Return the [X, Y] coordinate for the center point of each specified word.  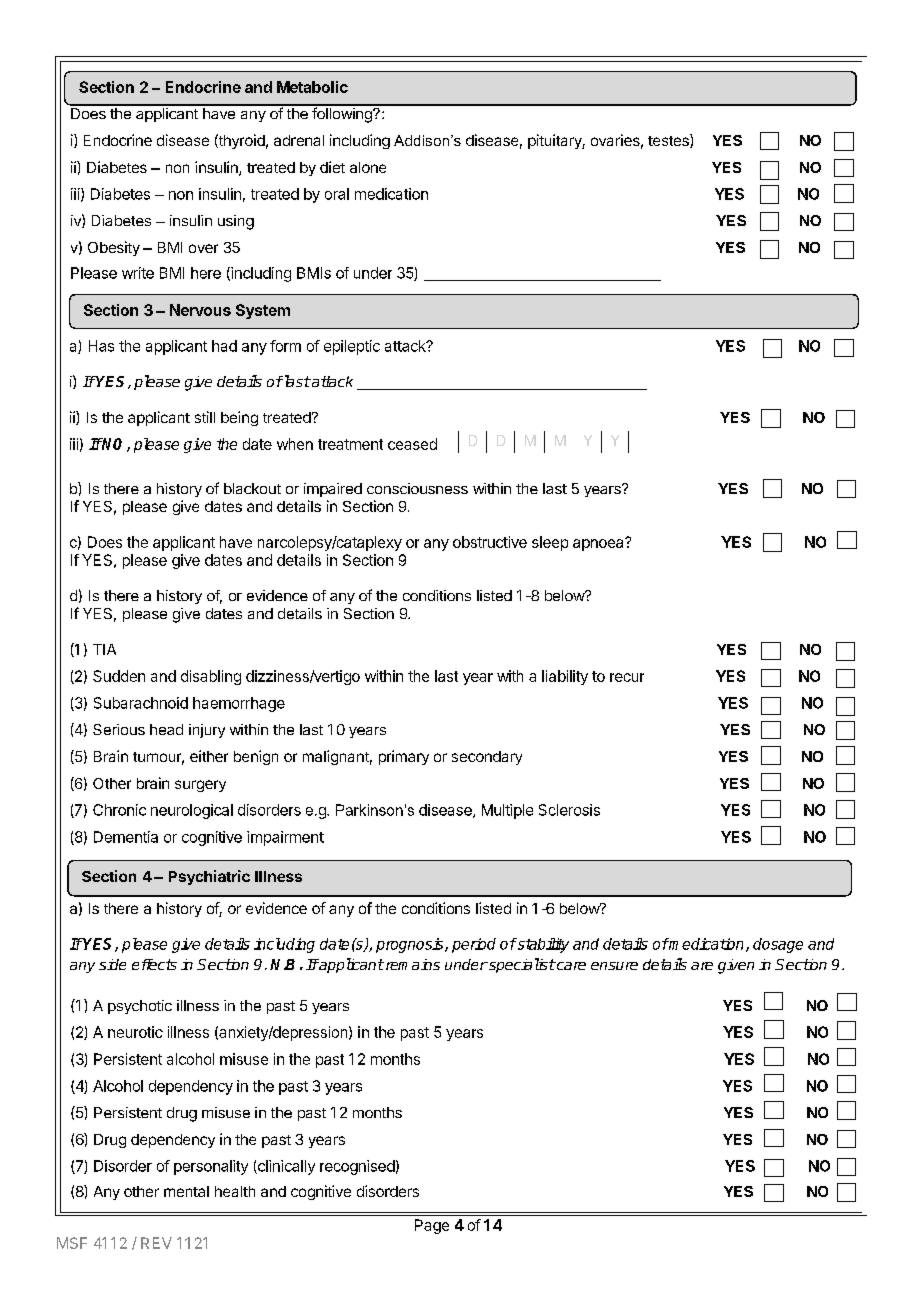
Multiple [507, 811]
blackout [252, 488]
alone [368, 167]
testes [669, 141]
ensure [614, 966]
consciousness [417, 488]
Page [432, 1226]
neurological [192, 811]
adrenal [299, 140]
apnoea [599, 544]
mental [186, 1191]
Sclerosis [569, 810]
